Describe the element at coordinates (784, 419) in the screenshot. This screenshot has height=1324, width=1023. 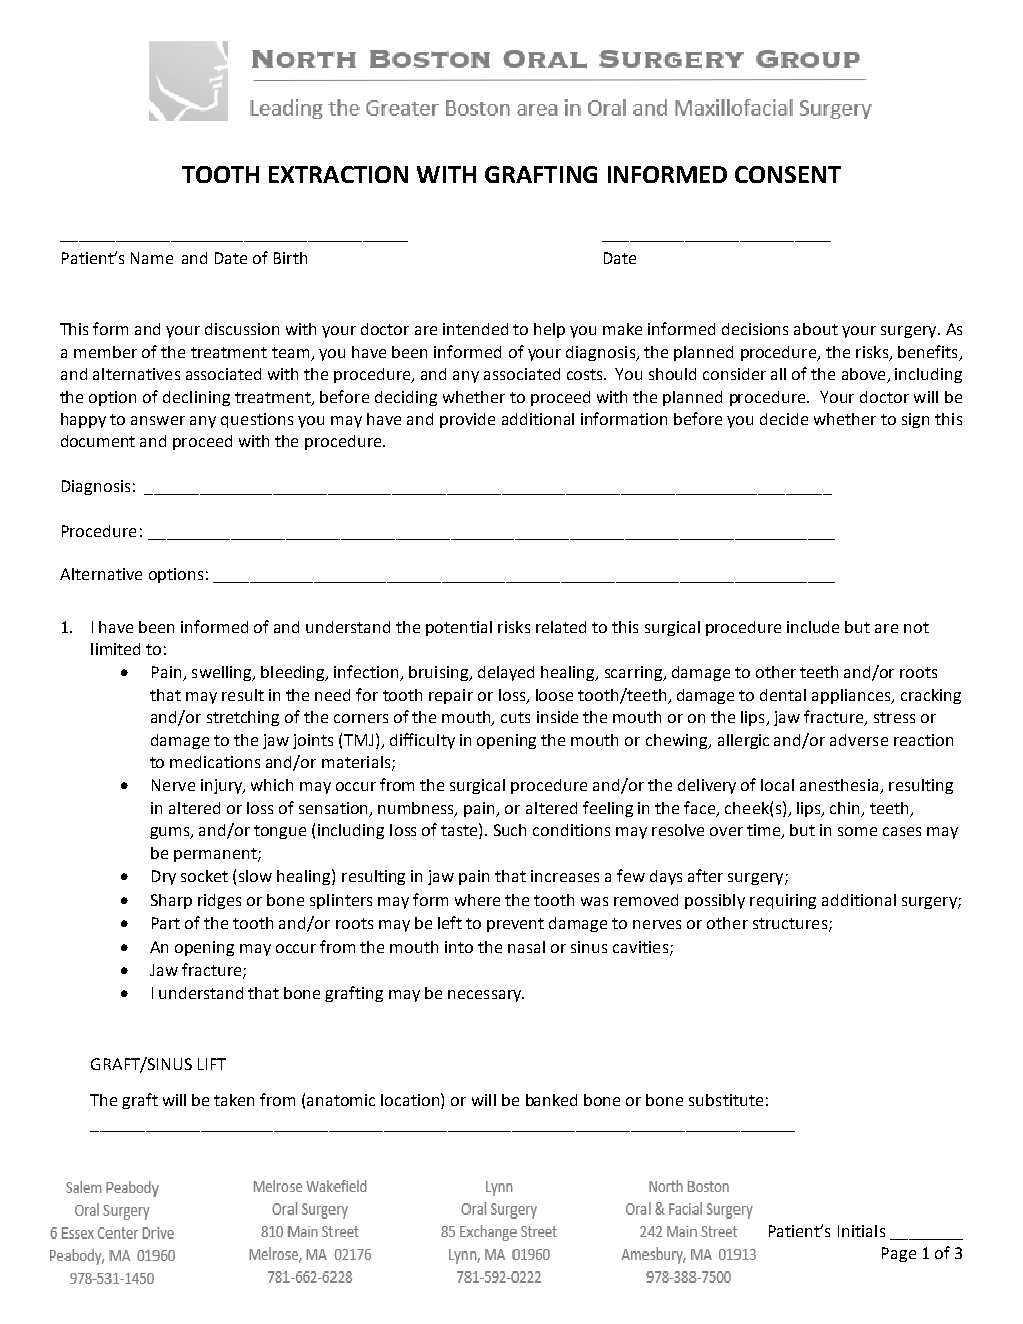
I see `decide` at that location.
